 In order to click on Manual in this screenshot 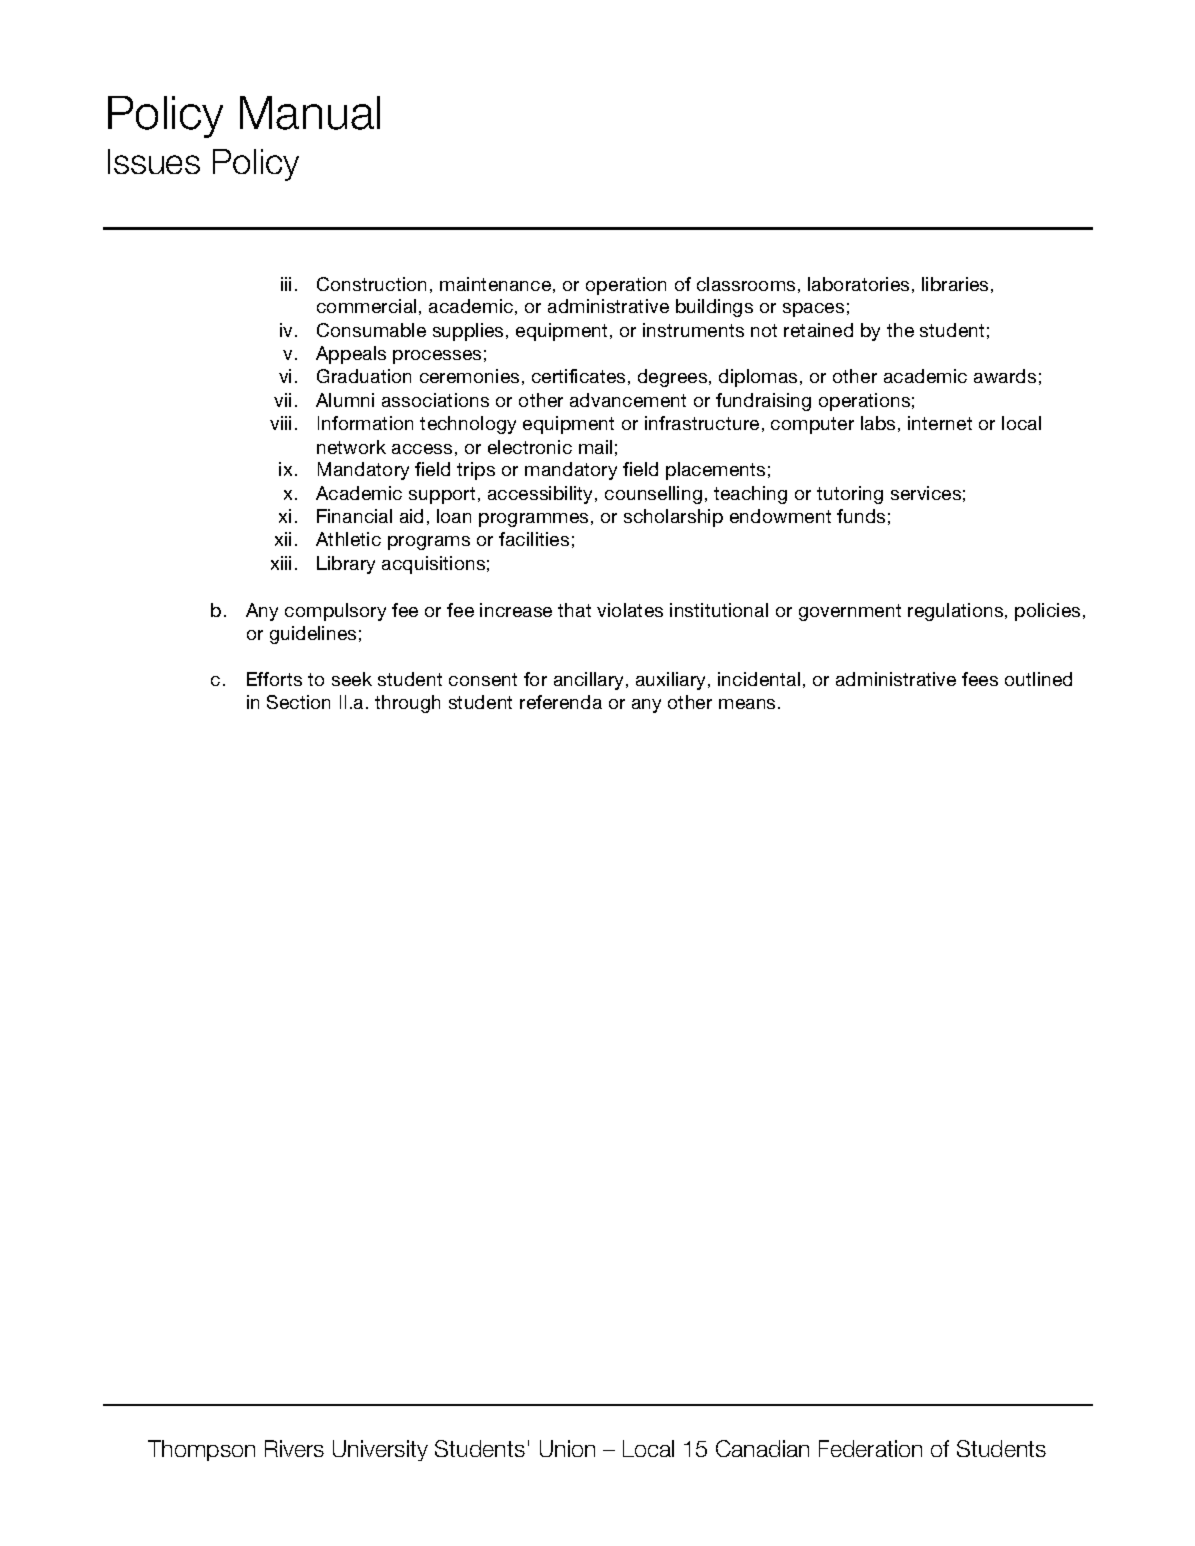, I will do `click(310, 113)`.
